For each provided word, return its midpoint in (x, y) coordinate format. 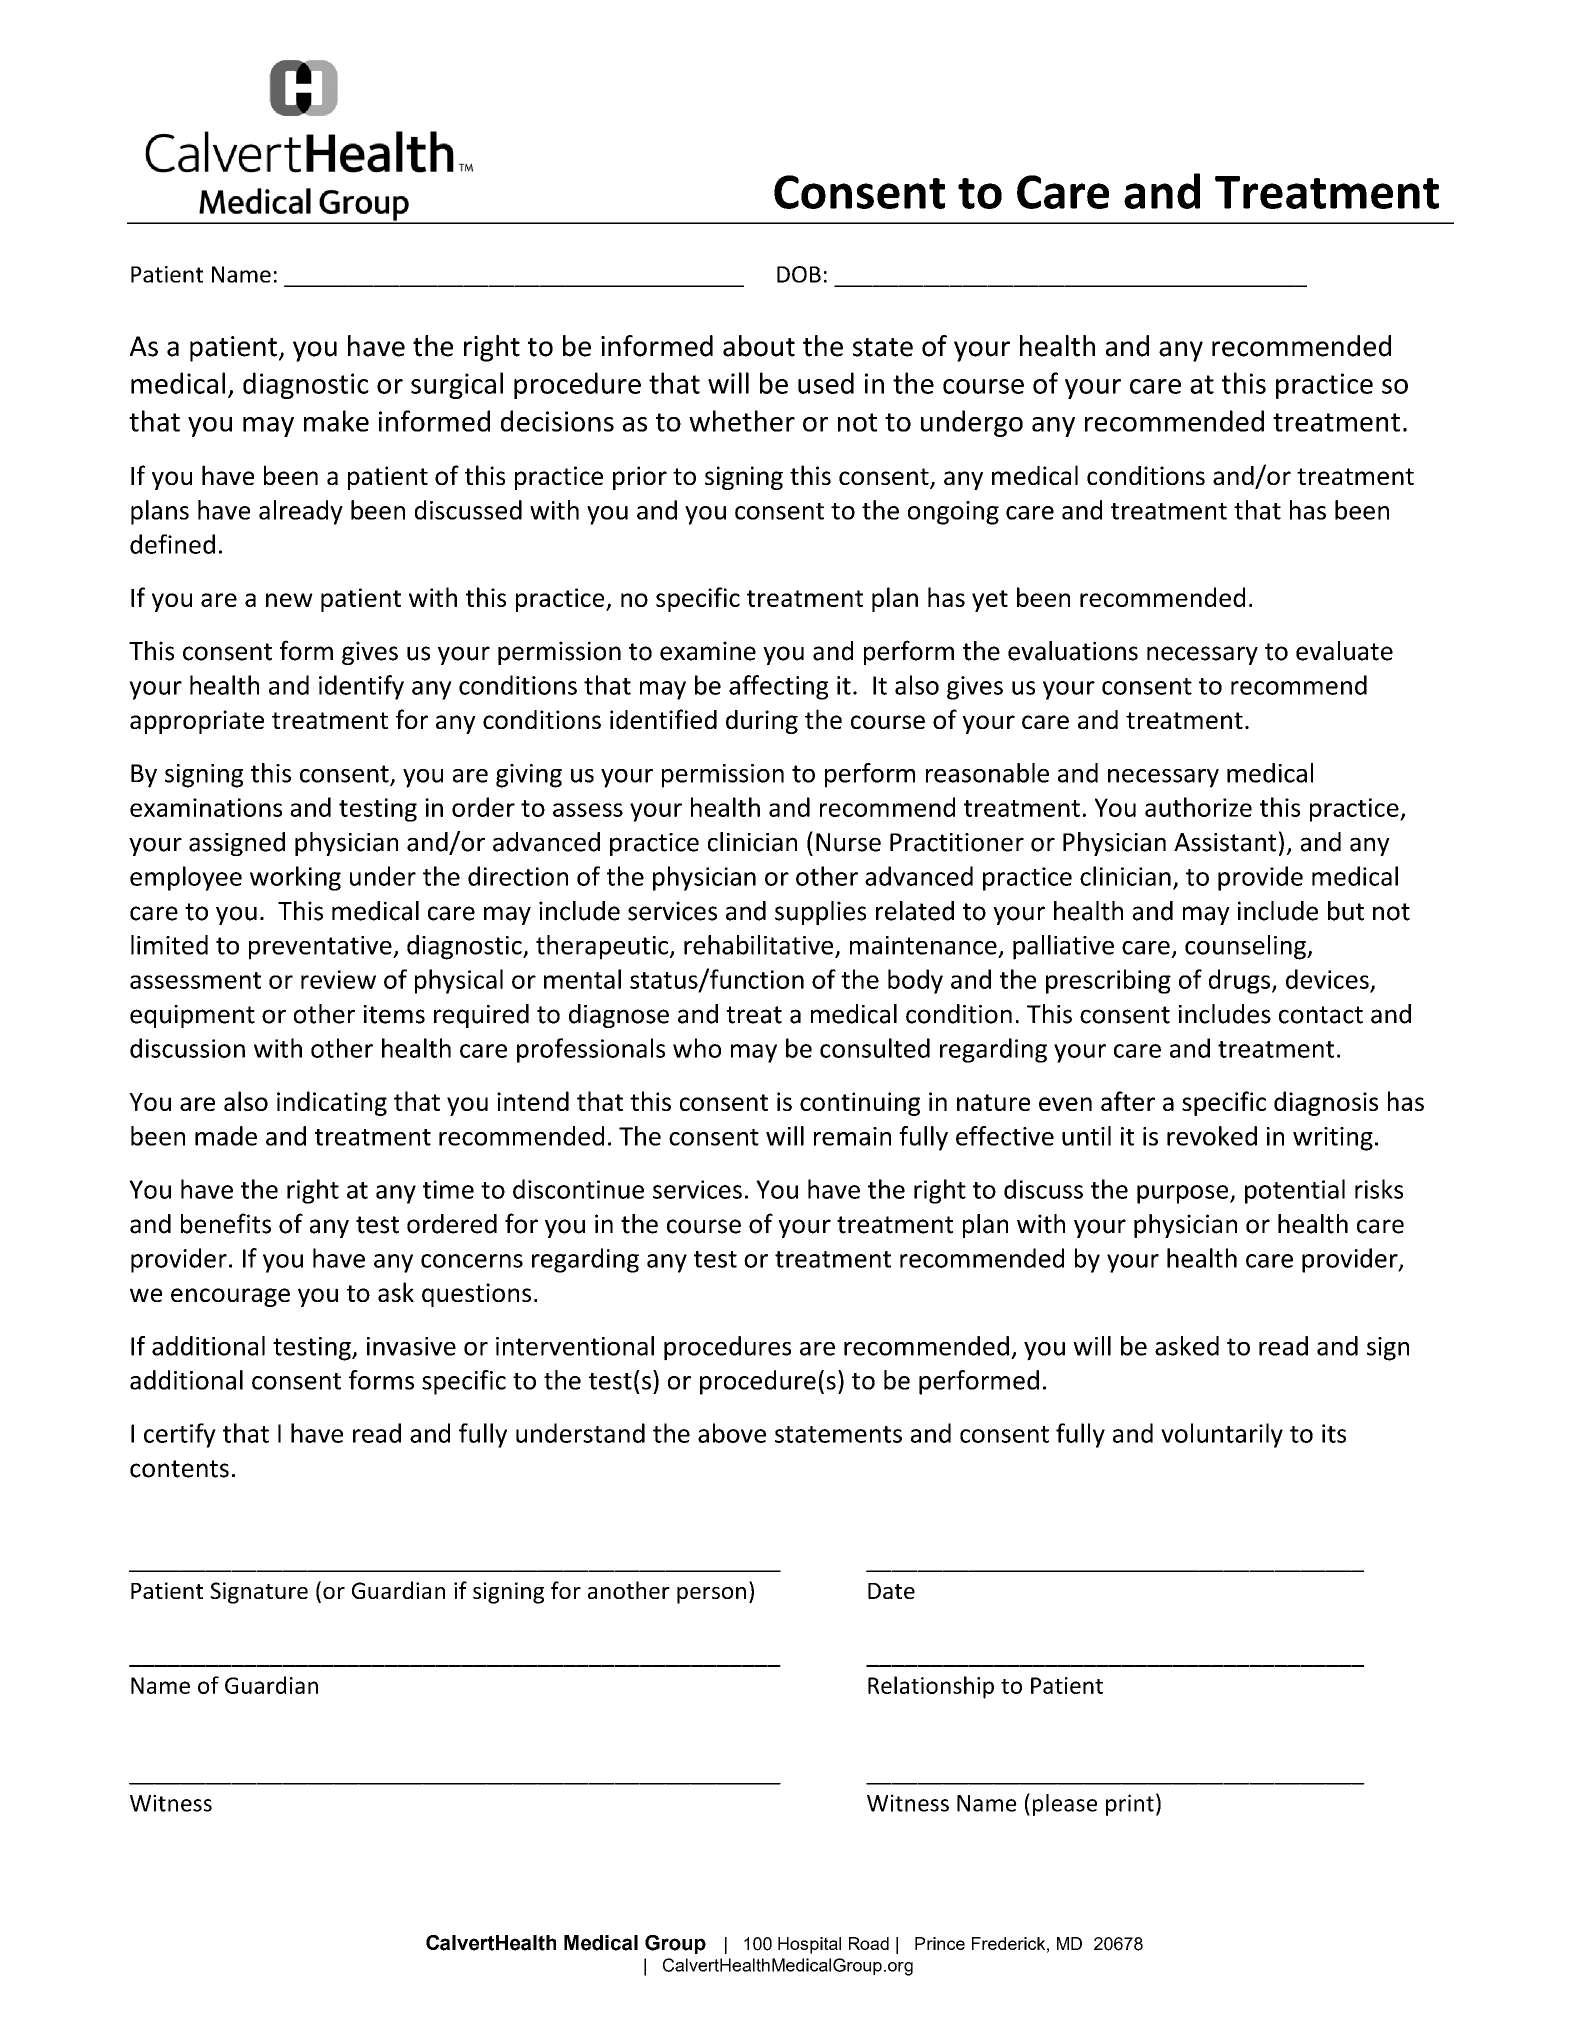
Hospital (809, 1945)
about (759, 346)
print (1130, 1805)
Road (869, 1943)
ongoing (953, 513)
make (336, 421)
